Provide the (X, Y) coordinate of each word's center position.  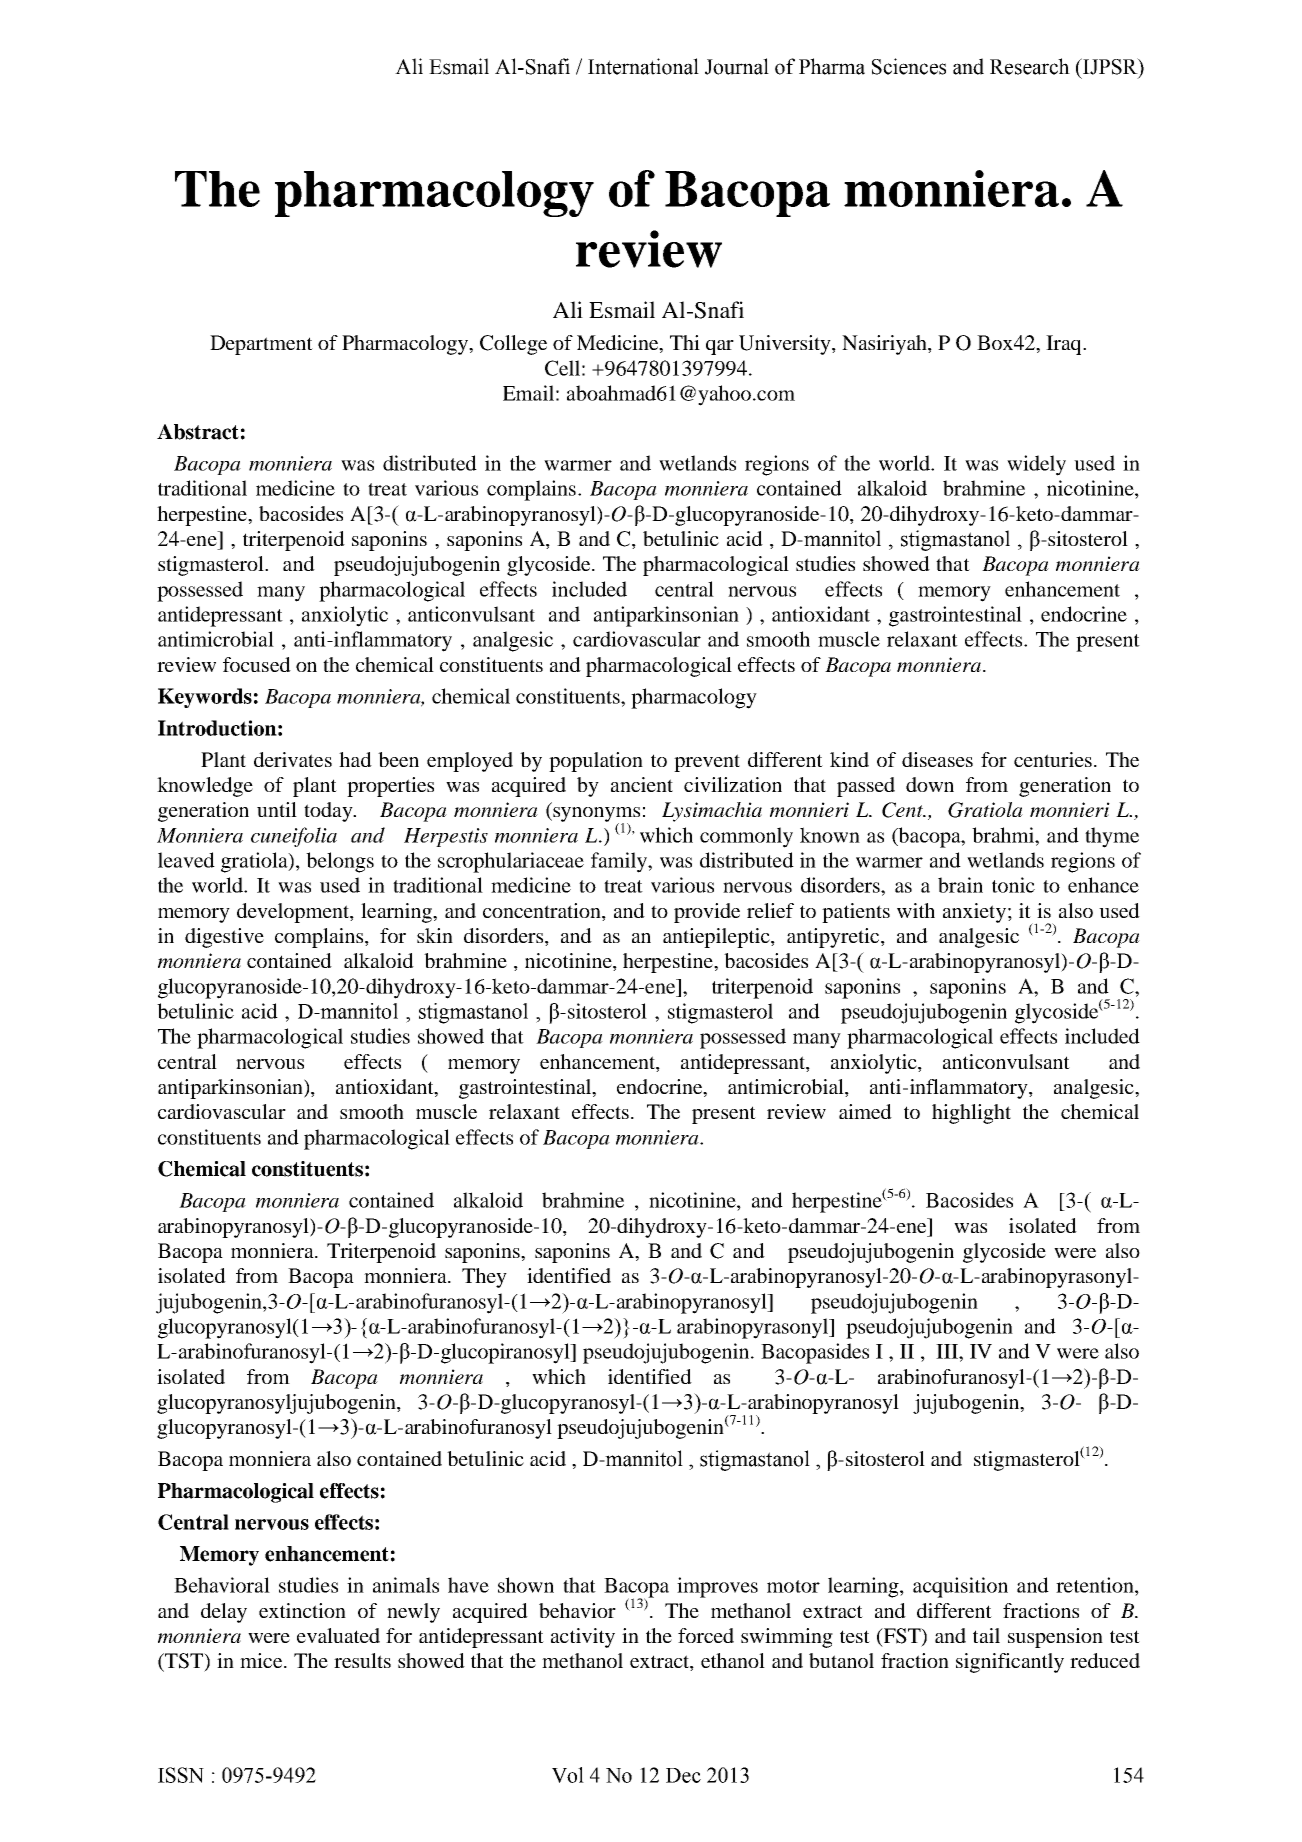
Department (261, 345)
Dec (683, 1775)
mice (262, 1660)
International (643, 66)
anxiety (974, 913)
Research (1030, 66)
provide (707, 913)
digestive (224, 938)
